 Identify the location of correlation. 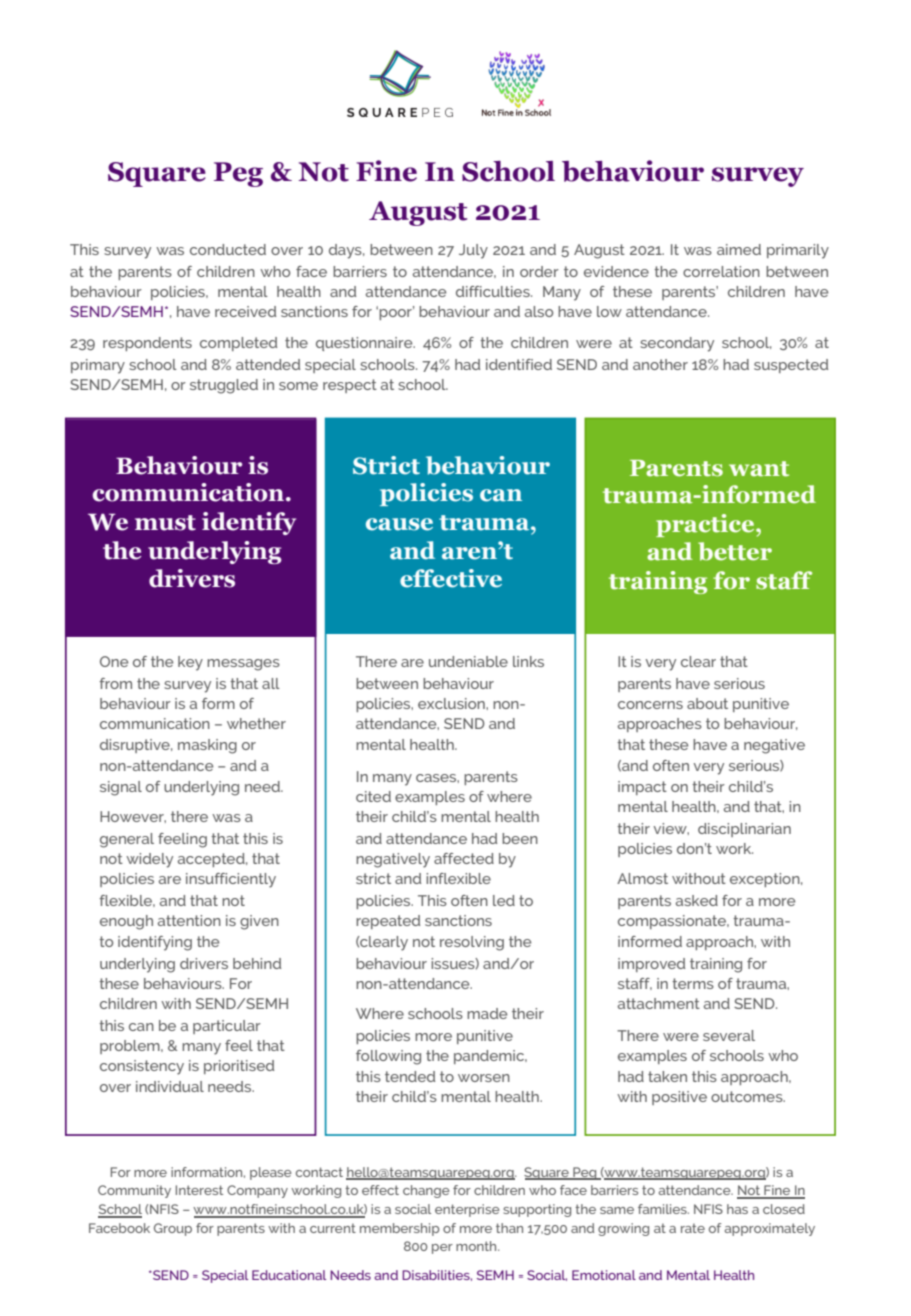
(721, 271).
